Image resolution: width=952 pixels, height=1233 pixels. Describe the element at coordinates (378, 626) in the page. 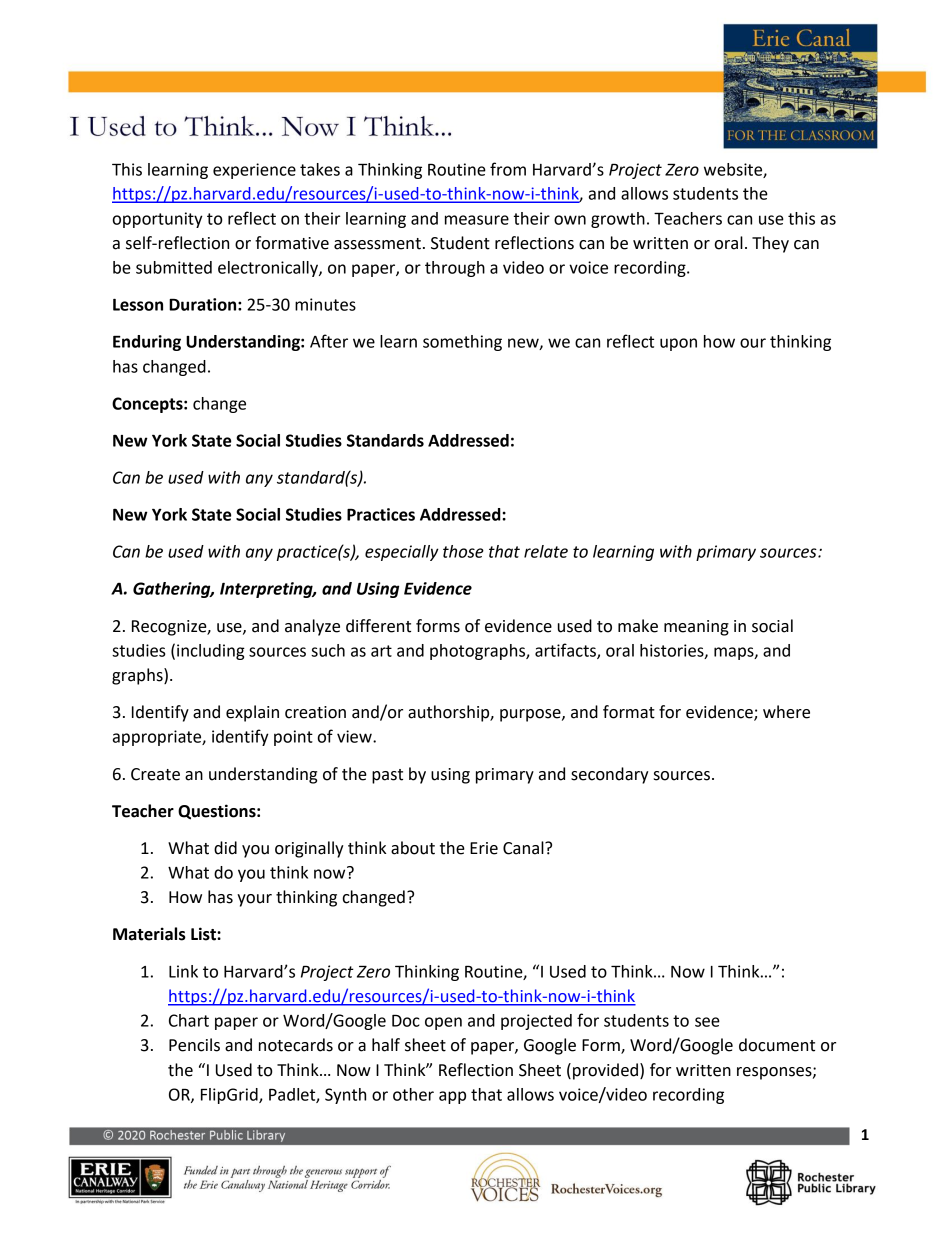

I see `different` at that location.
